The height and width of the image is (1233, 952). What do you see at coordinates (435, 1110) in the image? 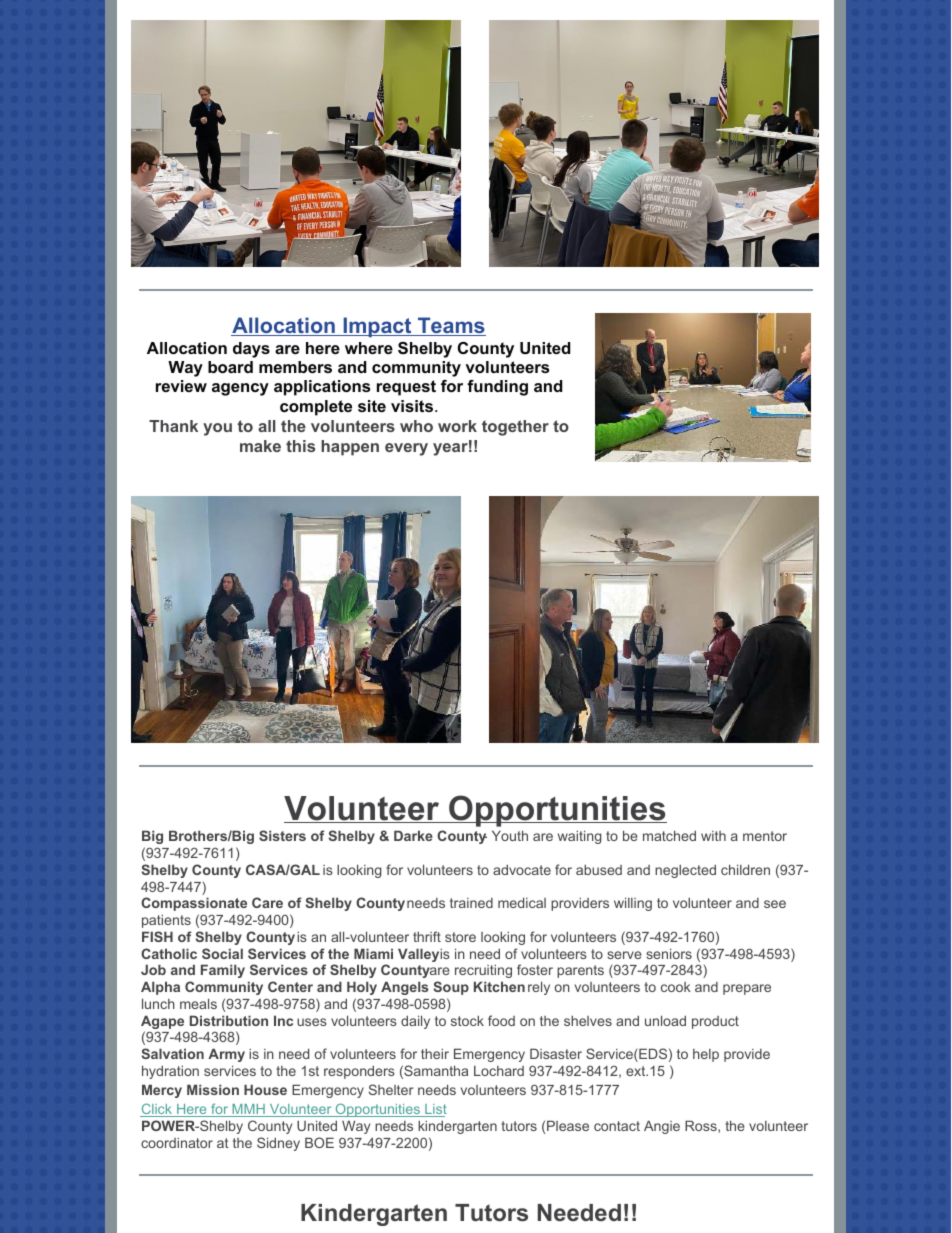
I see `List` at bounding box center [435, 1110].
